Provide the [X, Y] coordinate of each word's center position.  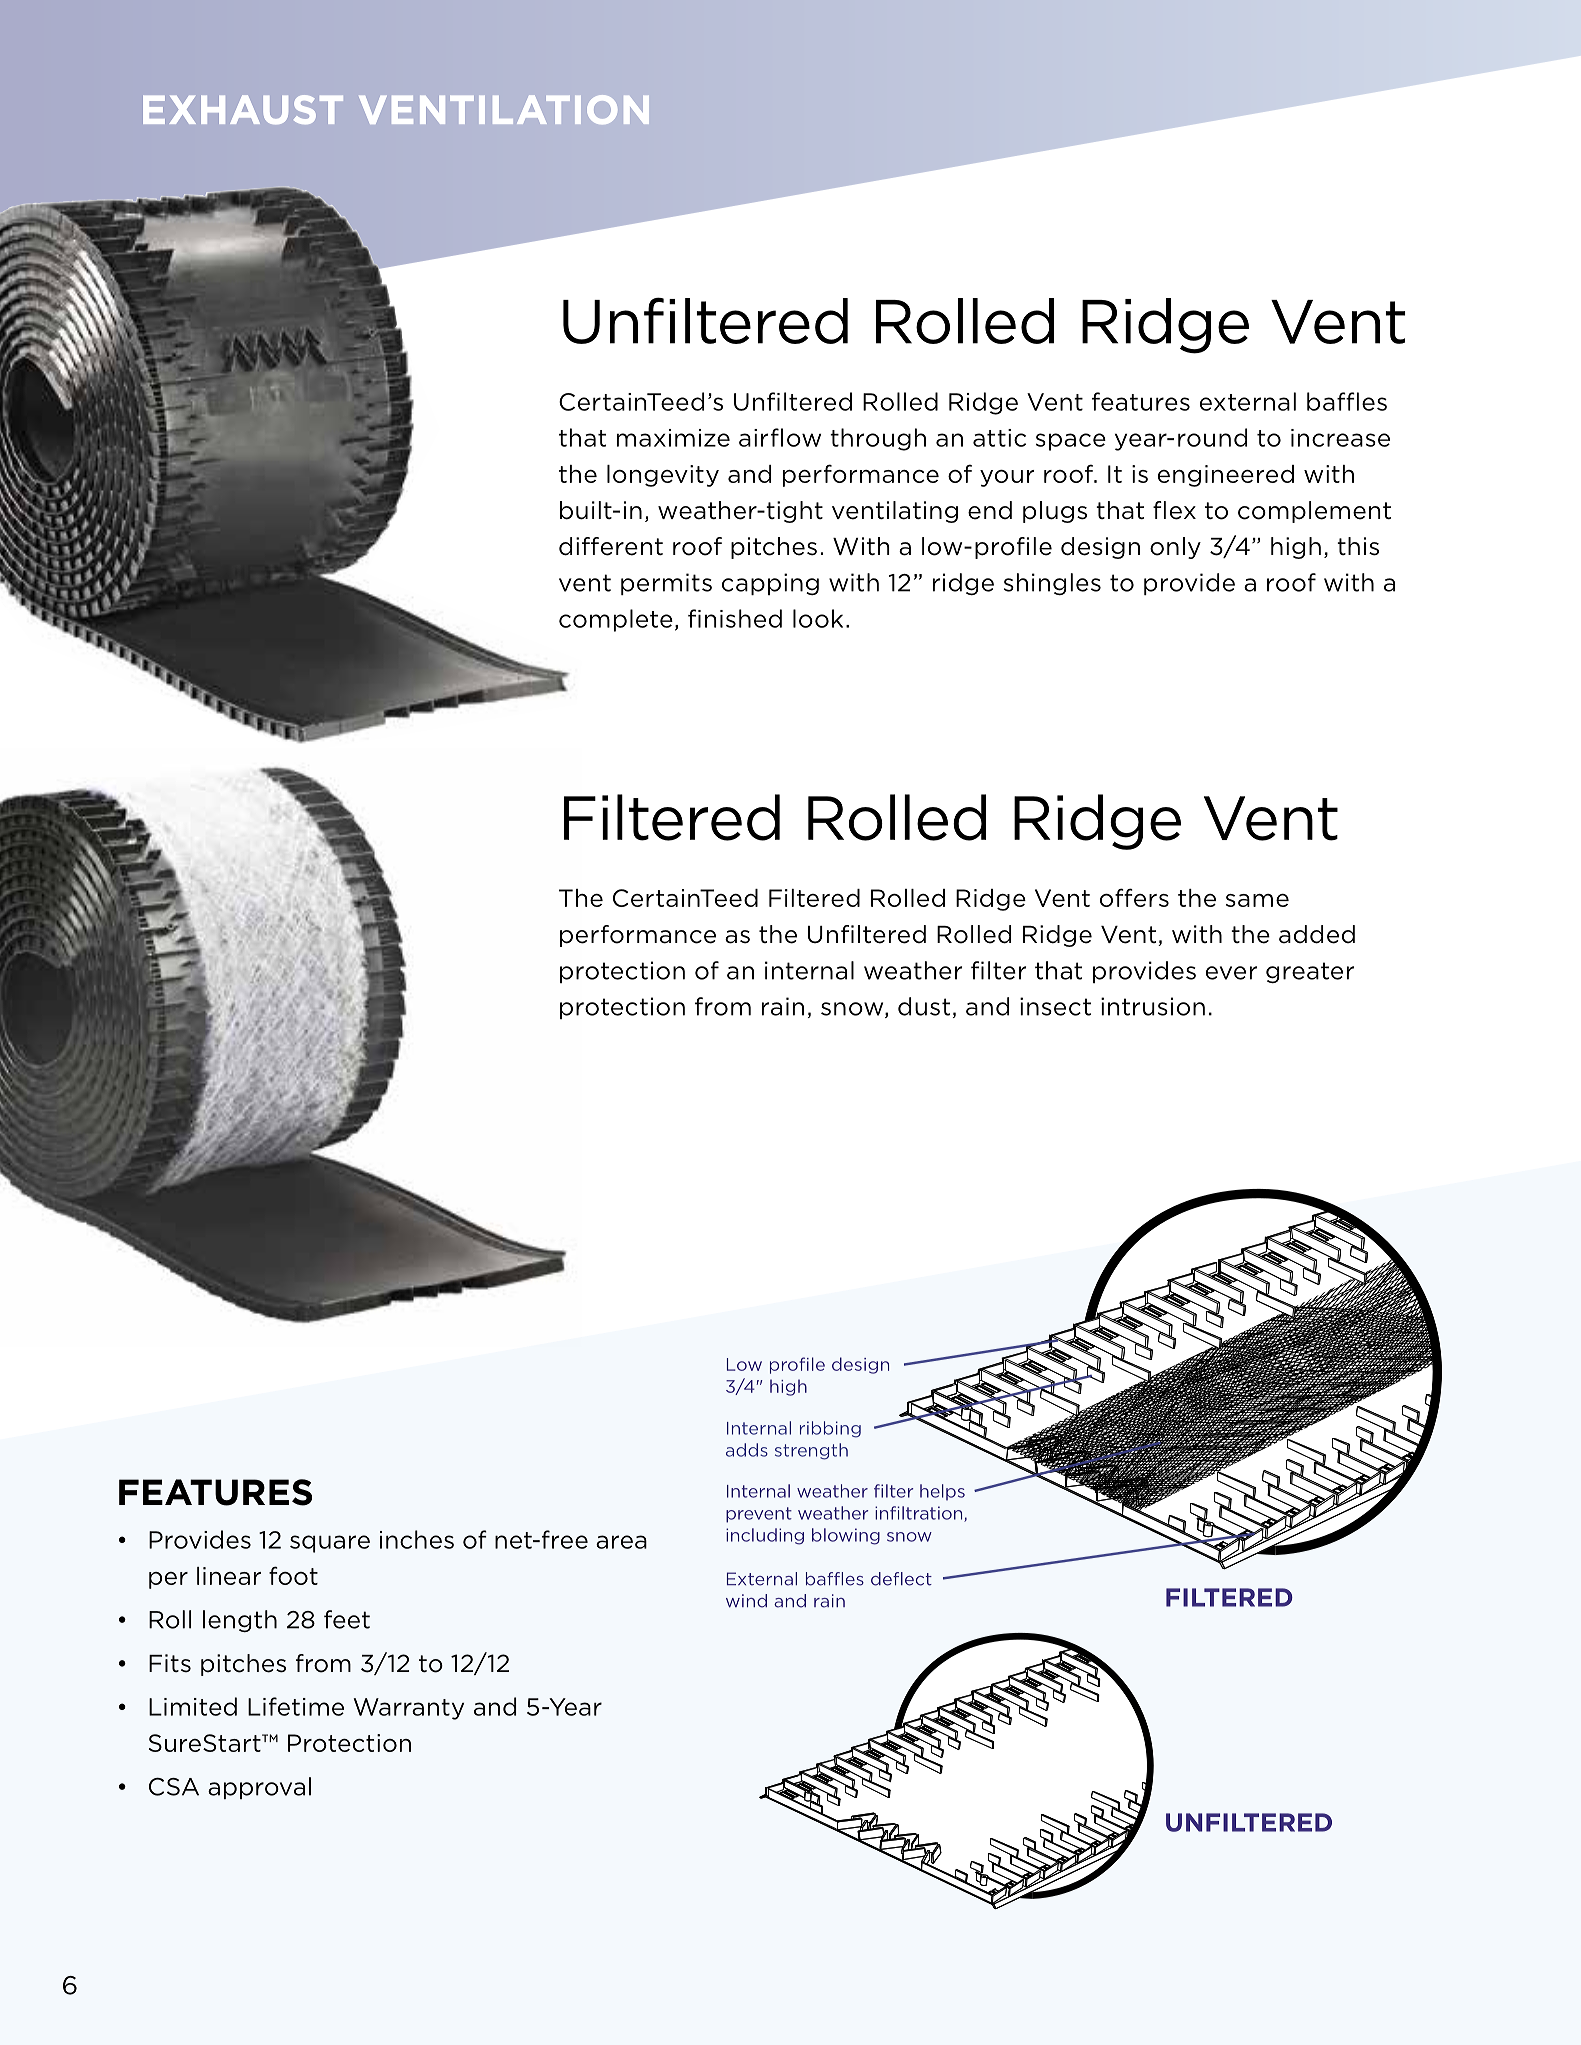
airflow [780, 437]
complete [616, 620]
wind [746, 1601]
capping [770, 584]
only [1175, 548]
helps [942, 1492]
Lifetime [296, 1706]
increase [1340, 438]
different [611, 546]
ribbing [830, 1429]
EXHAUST [243, 109]
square [330, 1544]
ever [1231, 973]
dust [925, 1007]
